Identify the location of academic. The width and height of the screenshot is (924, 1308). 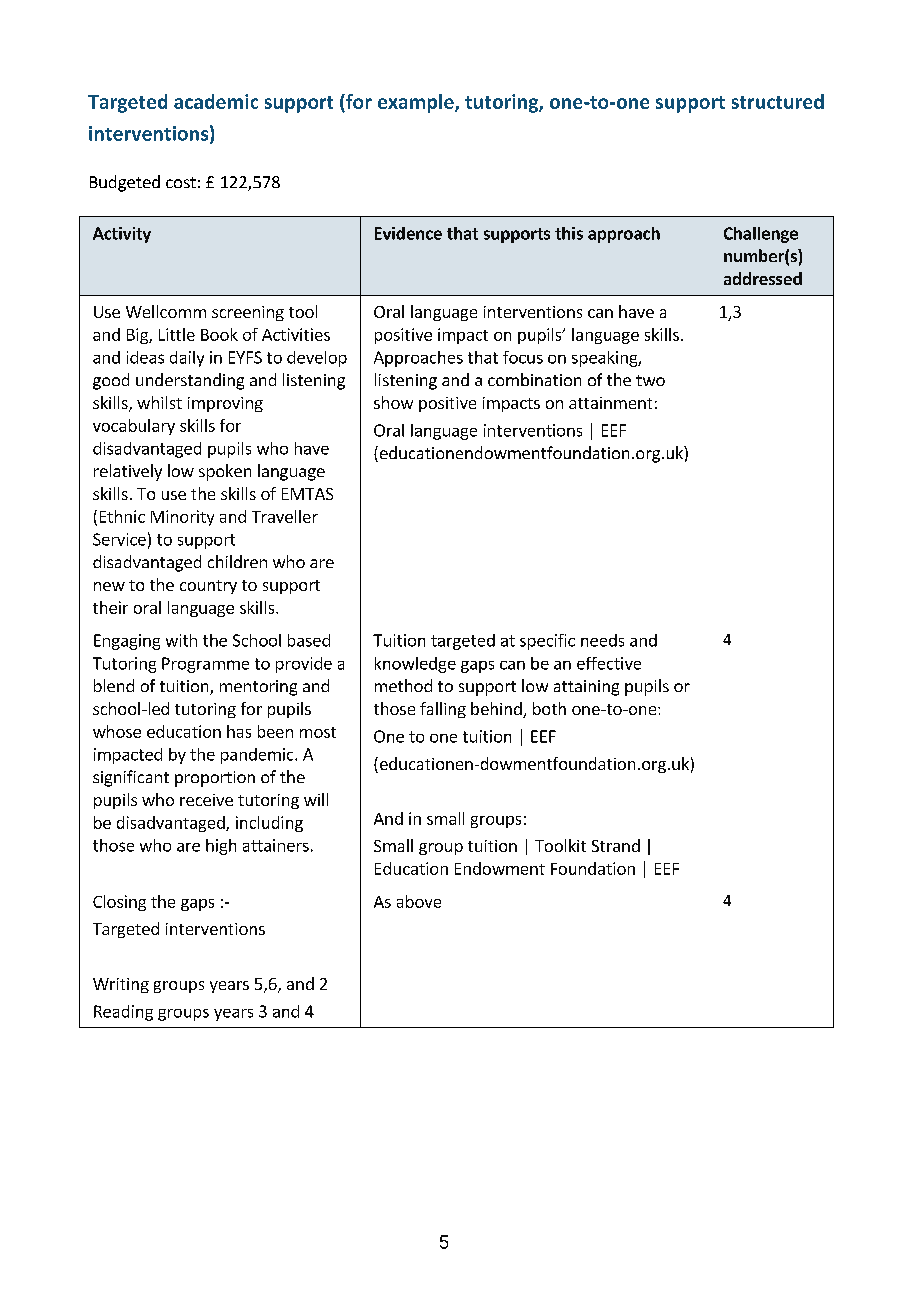
(216, 101).
